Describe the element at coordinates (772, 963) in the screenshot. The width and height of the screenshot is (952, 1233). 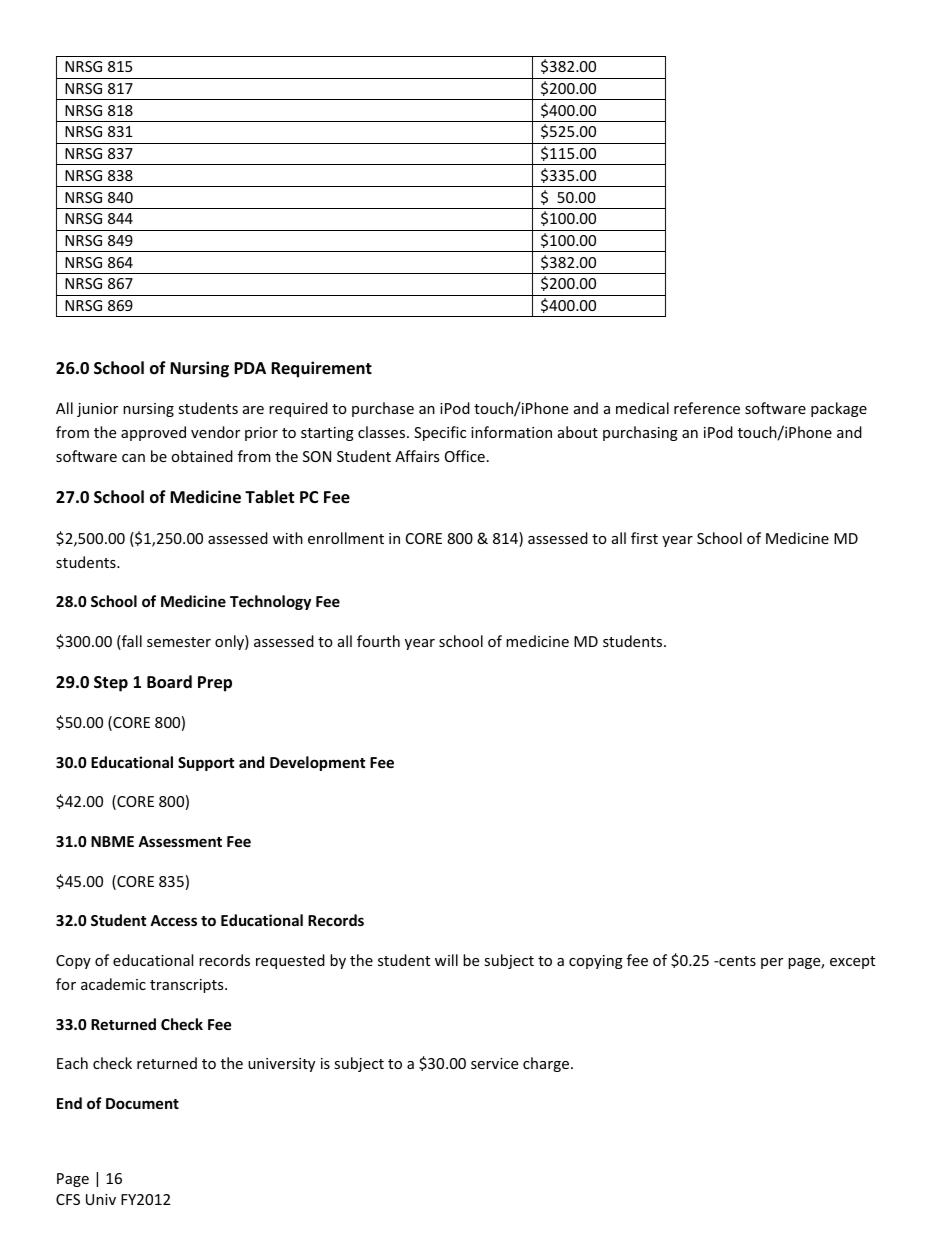
I see `per` at that location.
